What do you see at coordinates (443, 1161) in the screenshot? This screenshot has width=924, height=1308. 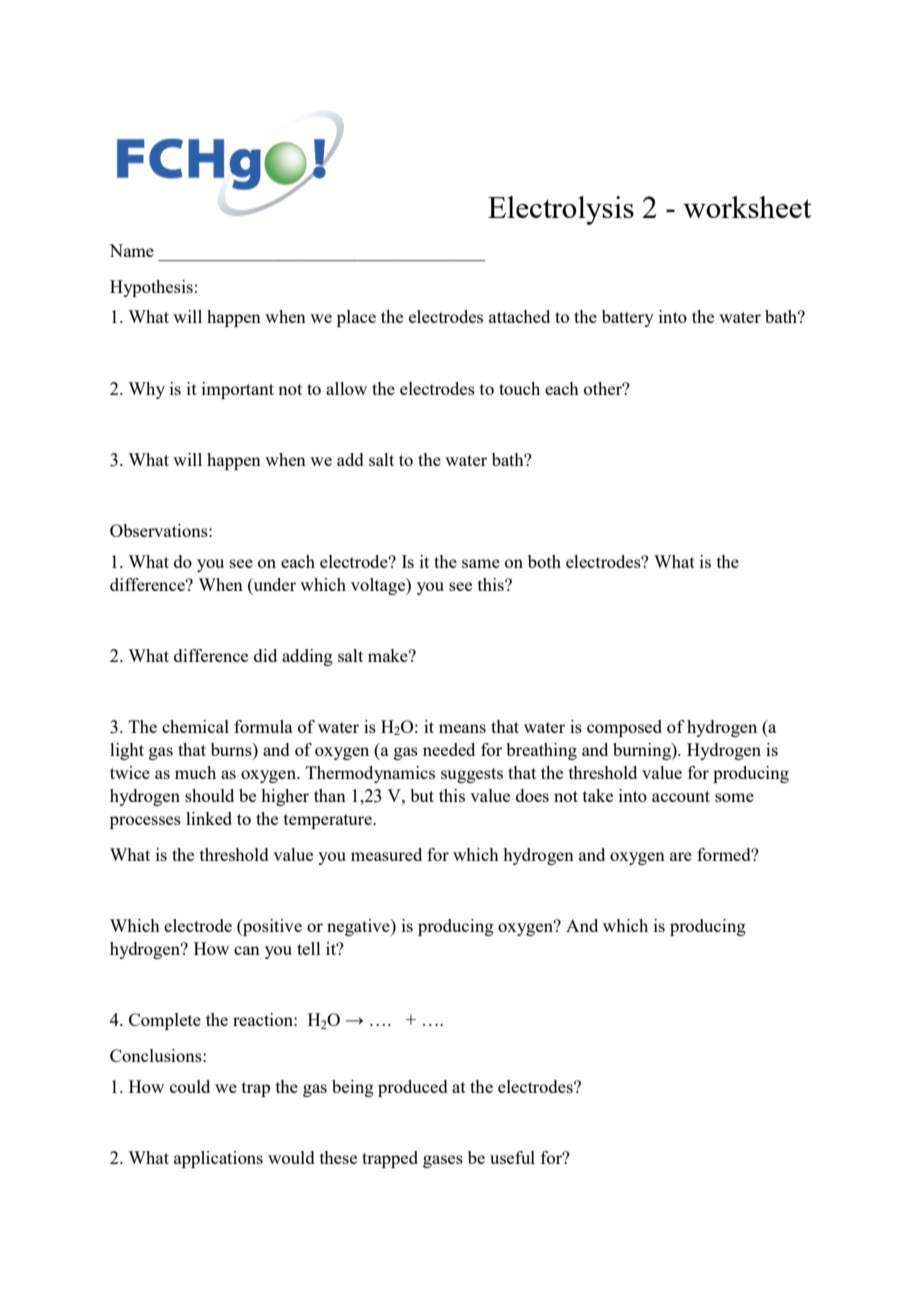 I see `gases` at bounding box center [443, 1161].
